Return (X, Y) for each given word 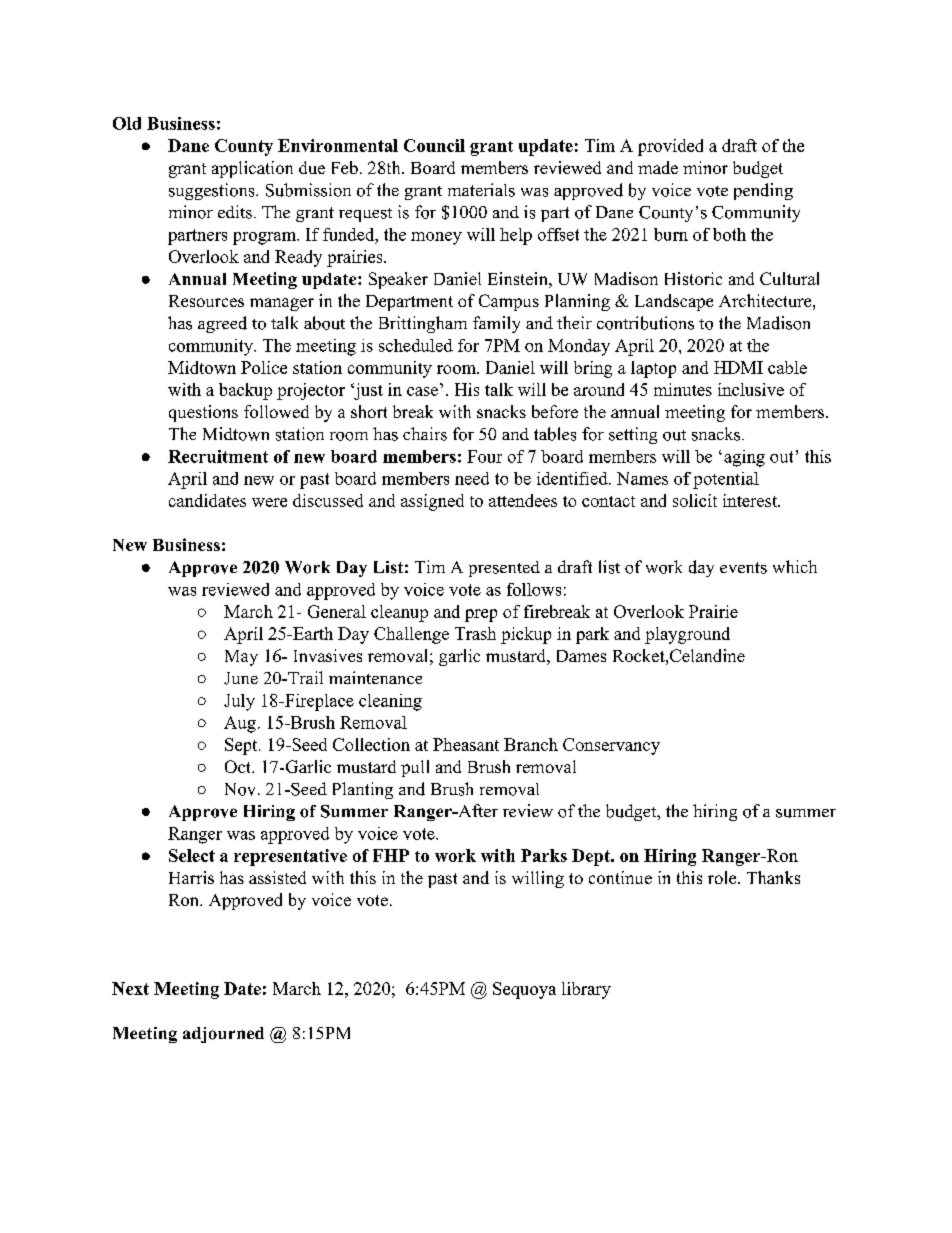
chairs (425, 434)
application (252, 169)
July (239, 702)
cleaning (390, 702)
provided (670, 147)
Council (434, 145)
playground (687, 635)
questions (203, 413)
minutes (683, 389)
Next (130, 988)
